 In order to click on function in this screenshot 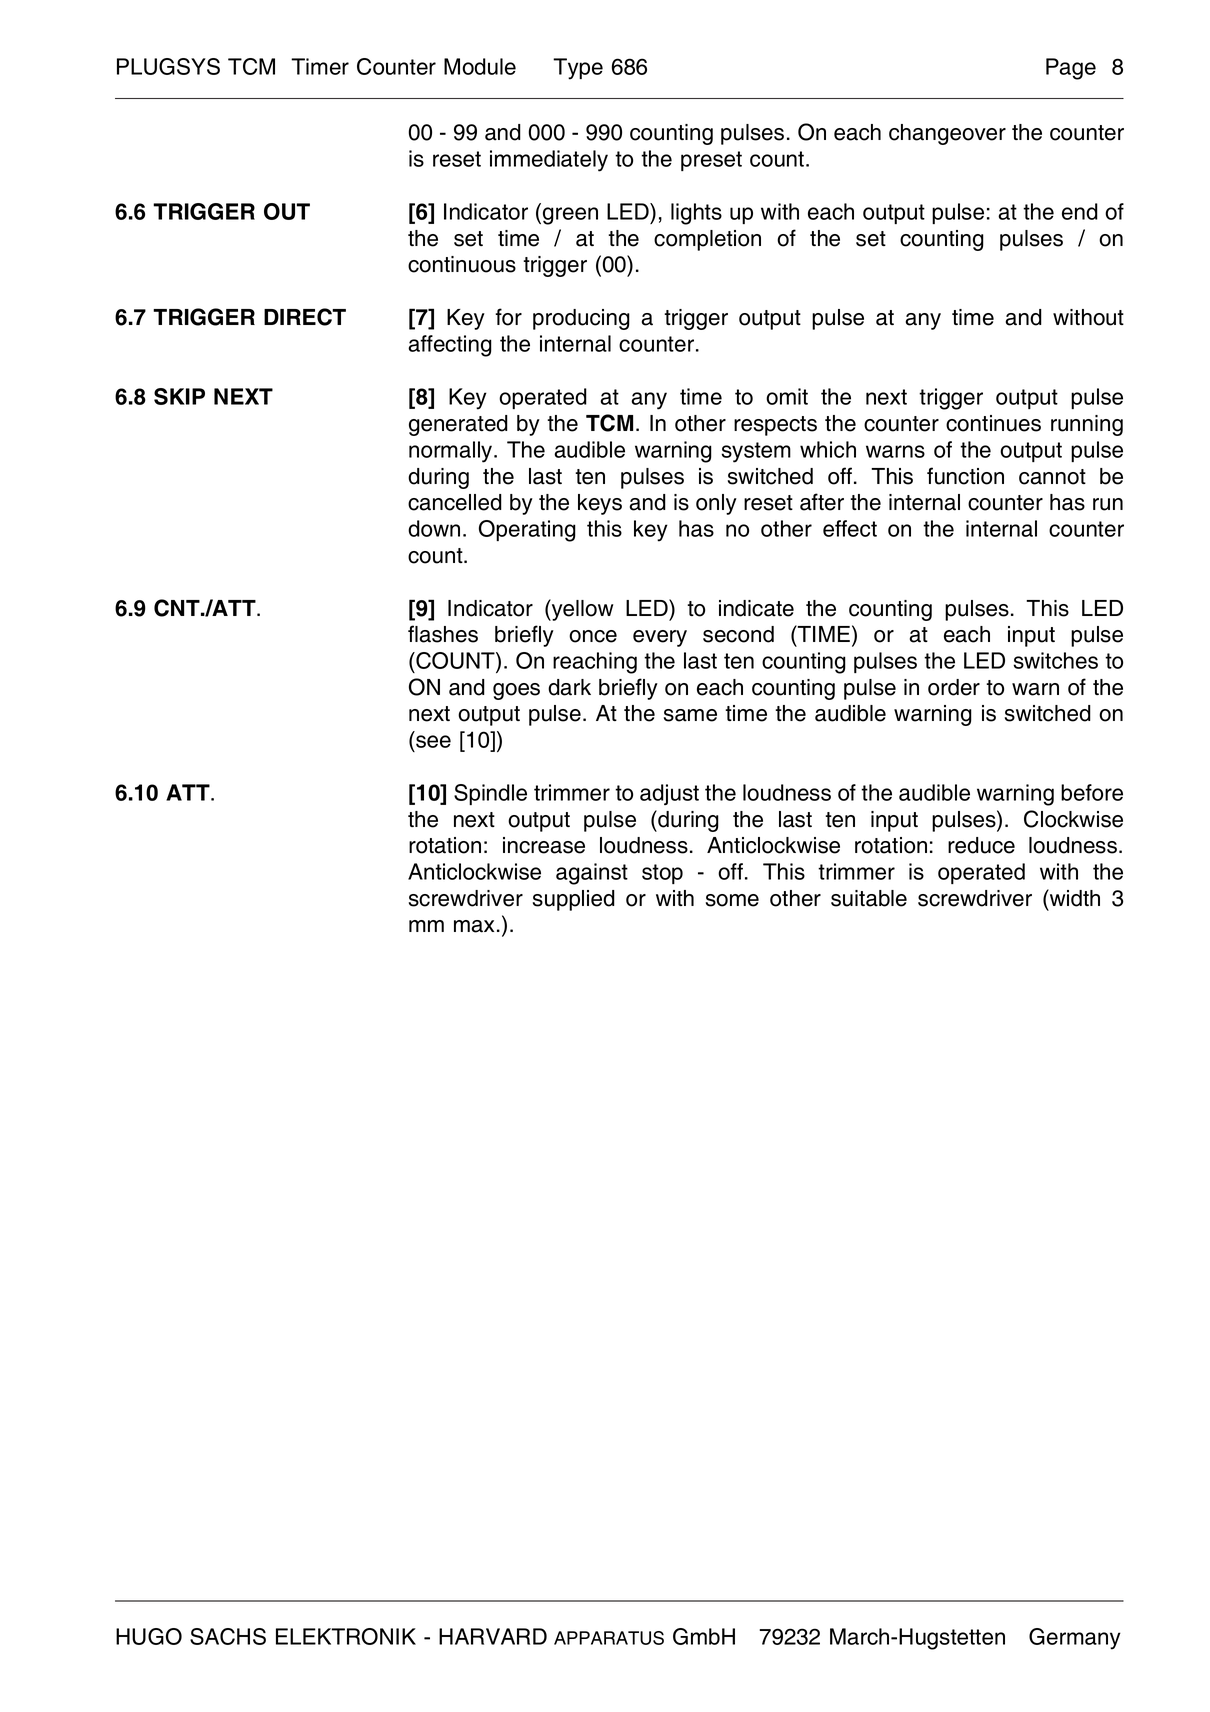, I will do `click(965, 476)`.
